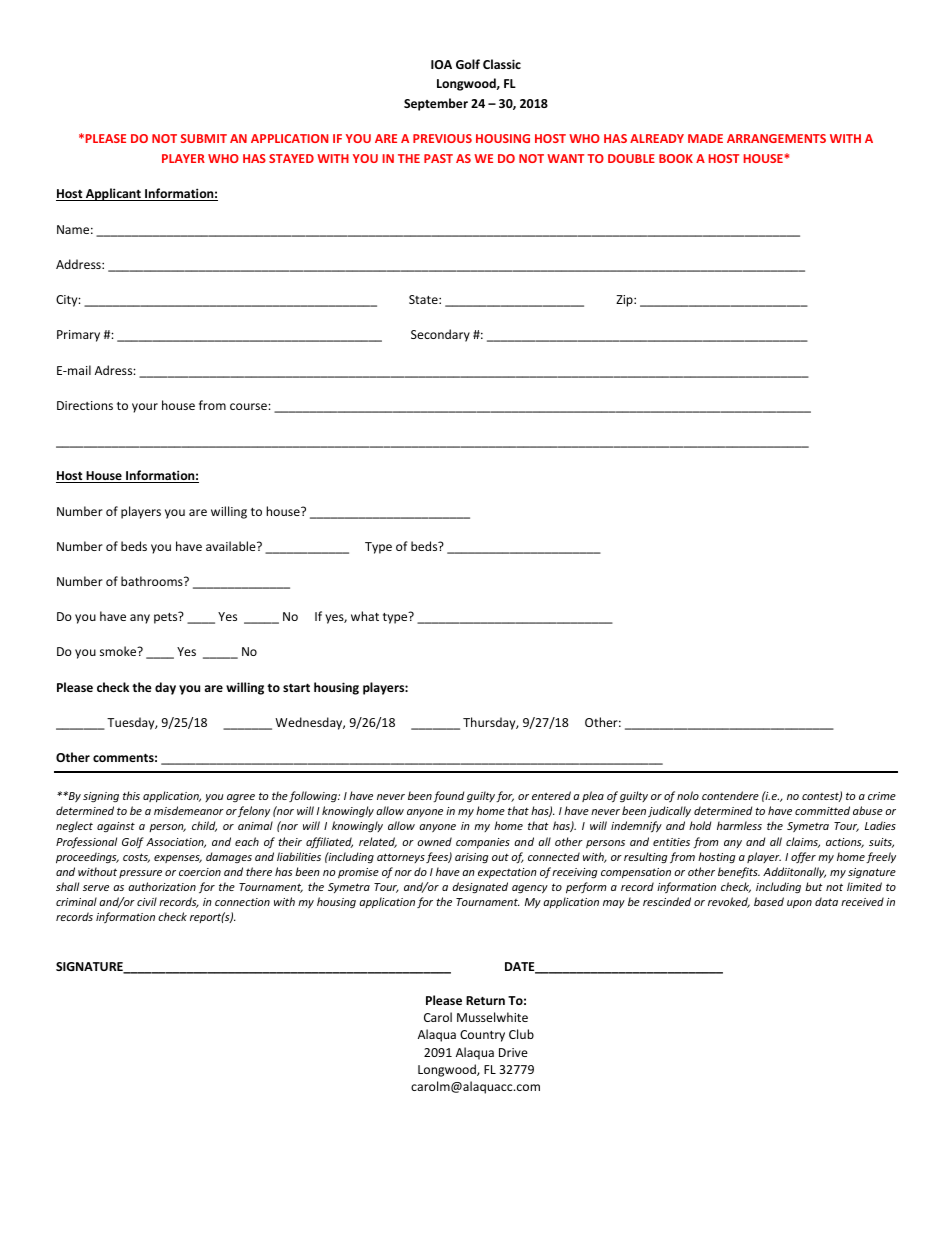 The width and height of the screenshot is (952, 1233). Describe the element at coordinates (147, 901) in the screenshot. I see `civil` at that location.
